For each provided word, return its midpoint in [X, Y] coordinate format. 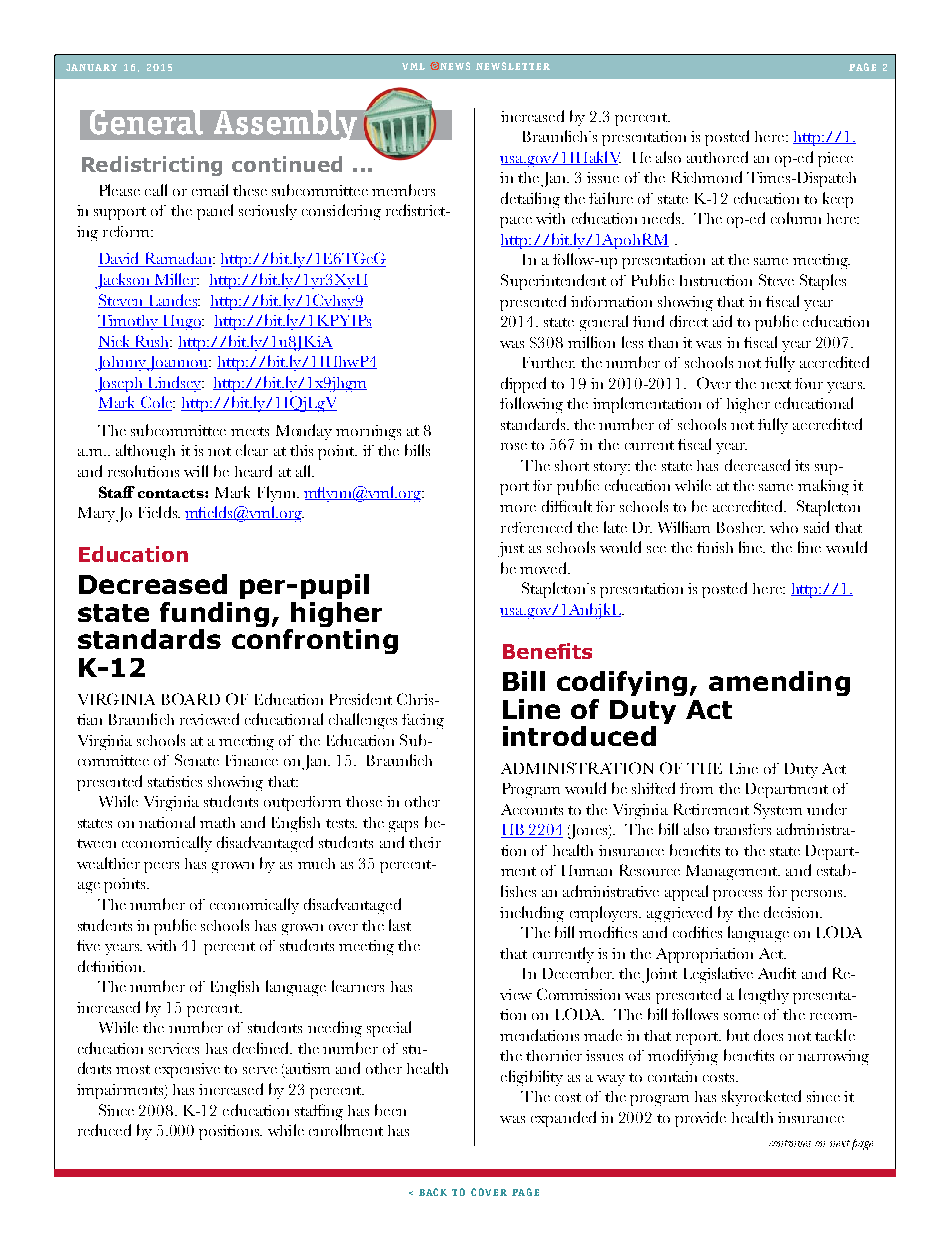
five [88, 945]
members [403, 190]
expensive [187, 1070]
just [511, 549]
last [400, 925]
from [696, 788]
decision [792, 912]
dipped [523, 385]
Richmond [707, 177]
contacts [172, 493]
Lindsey [174, 384]
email [210, 190]
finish [715, 547]
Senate [197, 760]
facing [423, 721]
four [809, 383]
